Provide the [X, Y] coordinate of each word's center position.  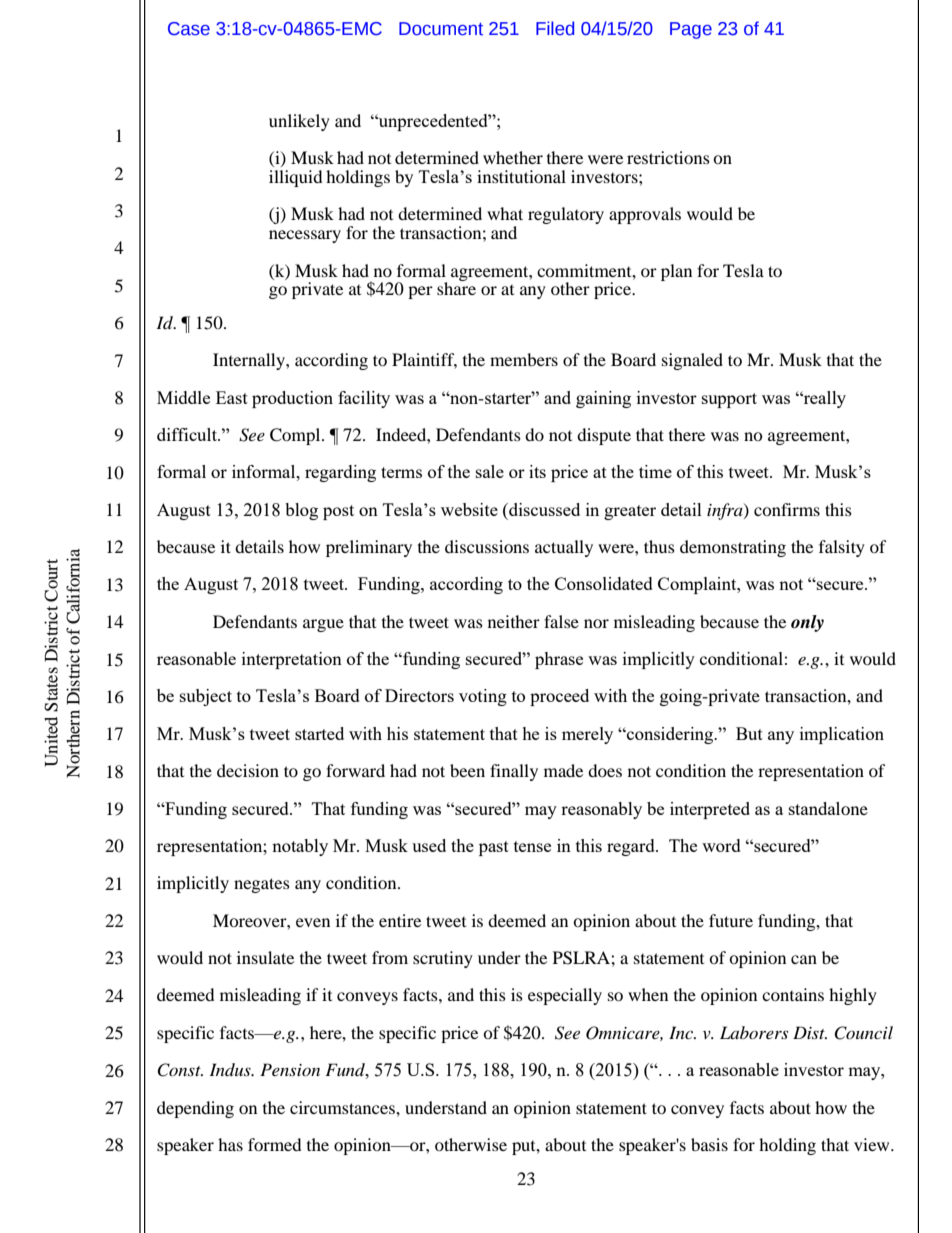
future [731, 920]
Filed [555, 28]
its [537, 471]
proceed [559, 697]
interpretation [292, 660]
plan [676, 272]
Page [691, 30]
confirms [787, 509]
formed [275, 1144]
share [456, 287]
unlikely [299, 122]
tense [532, 846]
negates [262, 885]
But [749, 733]
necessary [305, 236]
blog [301, 511]
